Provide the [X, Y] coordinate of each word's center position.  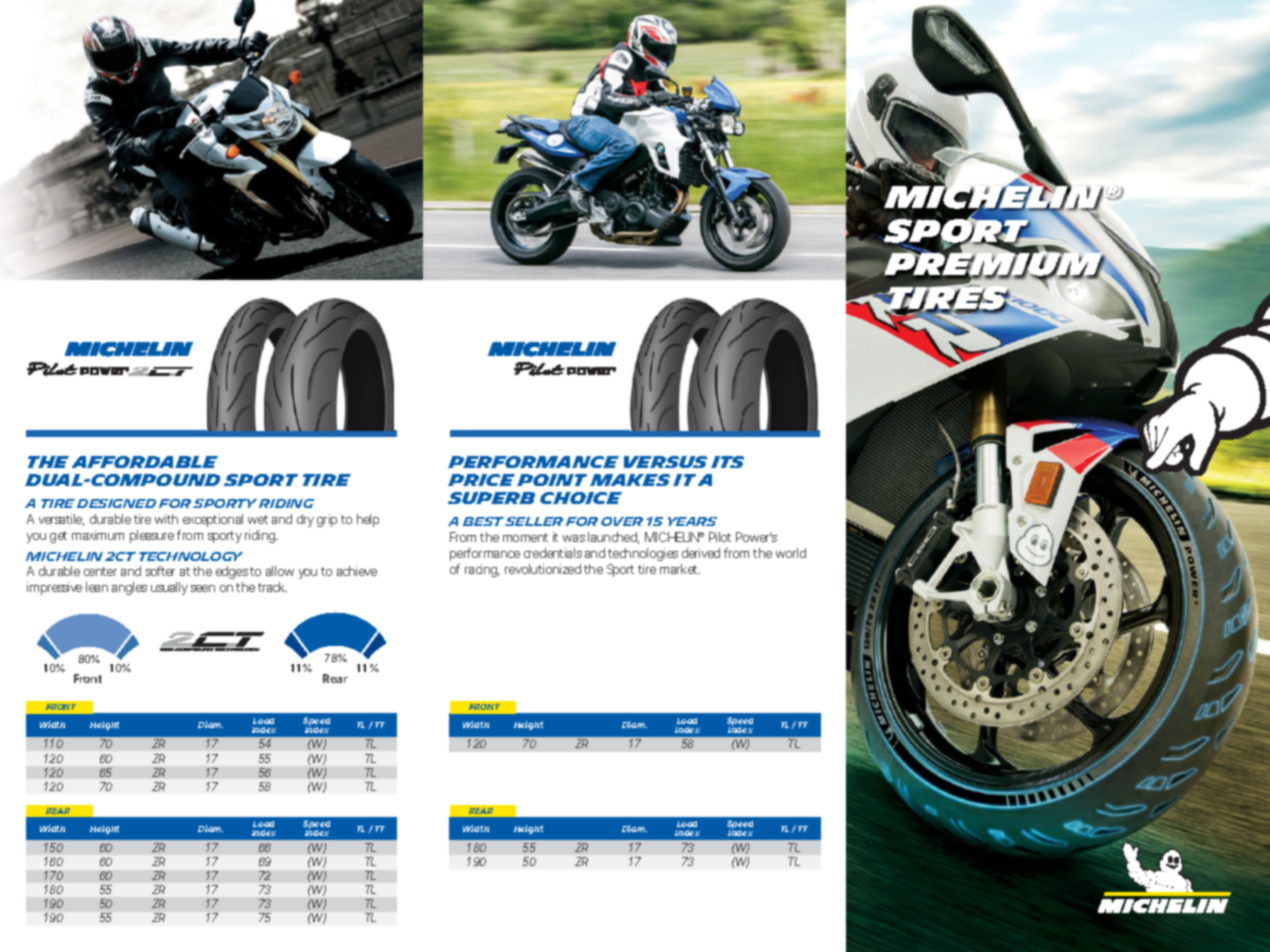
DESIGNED [116, 503]
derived [701, 553]
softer [160, 571]
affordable [145, 462]
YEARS [692, 521]
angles [129, 588]
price [481, 480]
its [727, 462]
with [166, 519]
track [272, 587]
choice [581, 498]
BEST [483, 521]
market [680, 569]
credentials [553, 553]
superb [491, 498]
